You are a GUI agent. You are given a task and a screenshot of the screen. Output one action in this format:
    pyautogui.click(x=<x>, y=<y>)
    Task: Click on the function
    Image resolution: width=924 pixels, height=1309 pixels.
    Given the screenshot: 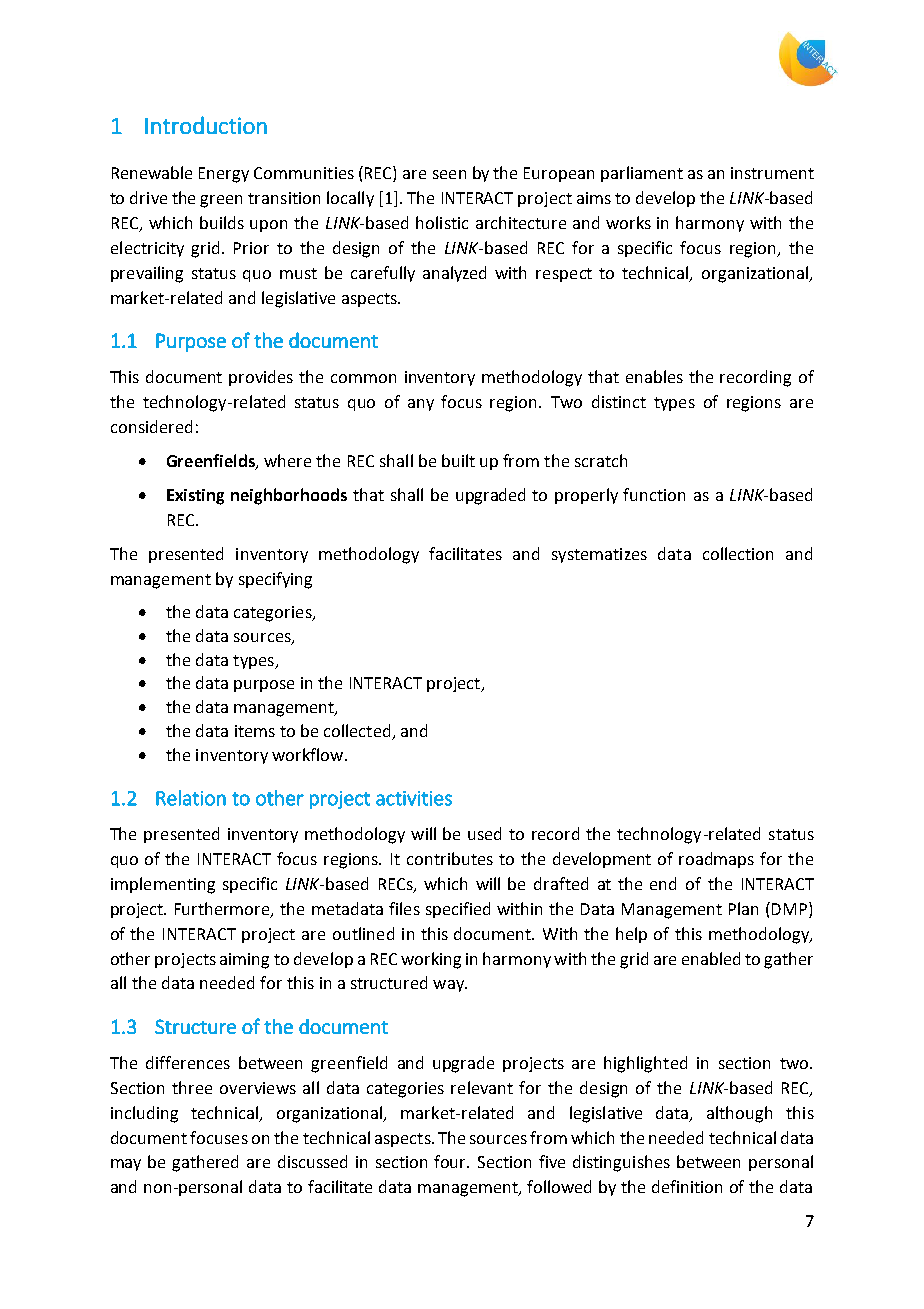 What is the action you would take?
    pyautogui.click(x=654, y=494)
